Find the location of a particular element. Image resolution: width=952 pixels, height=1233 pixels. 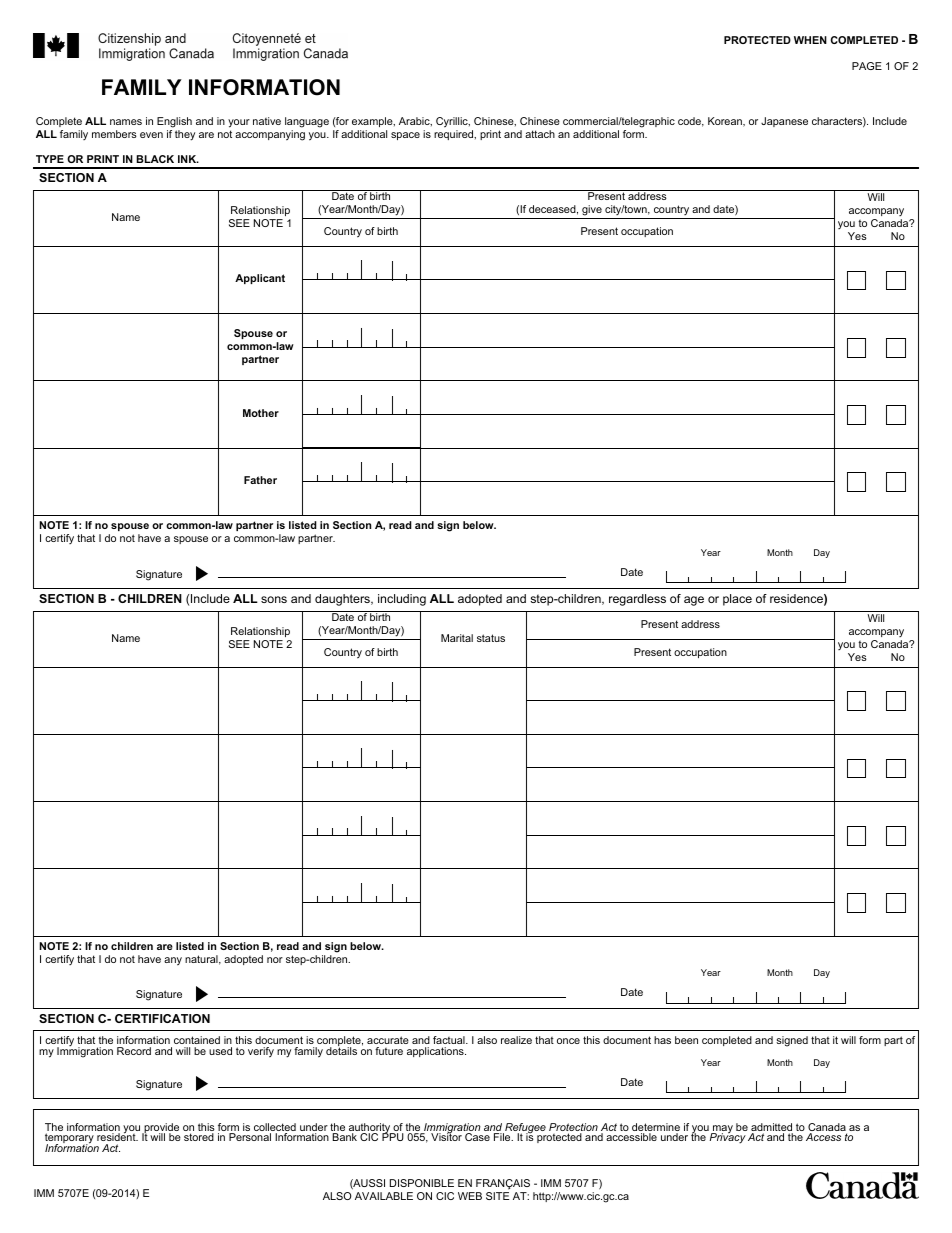

stored is located at coordinates (199, 1137).
